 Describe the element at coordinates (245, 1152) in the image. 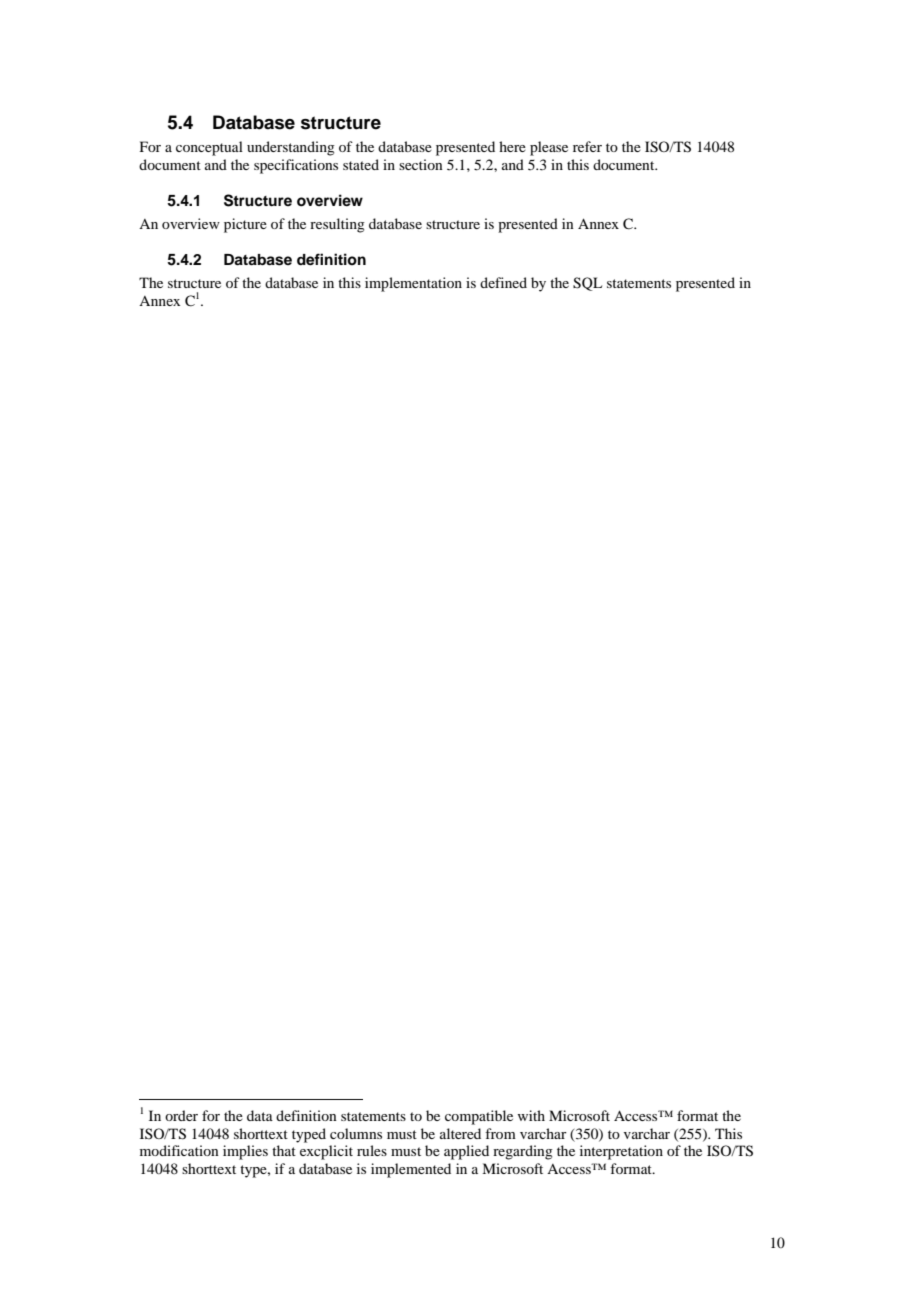

I see `implies` at that location.
